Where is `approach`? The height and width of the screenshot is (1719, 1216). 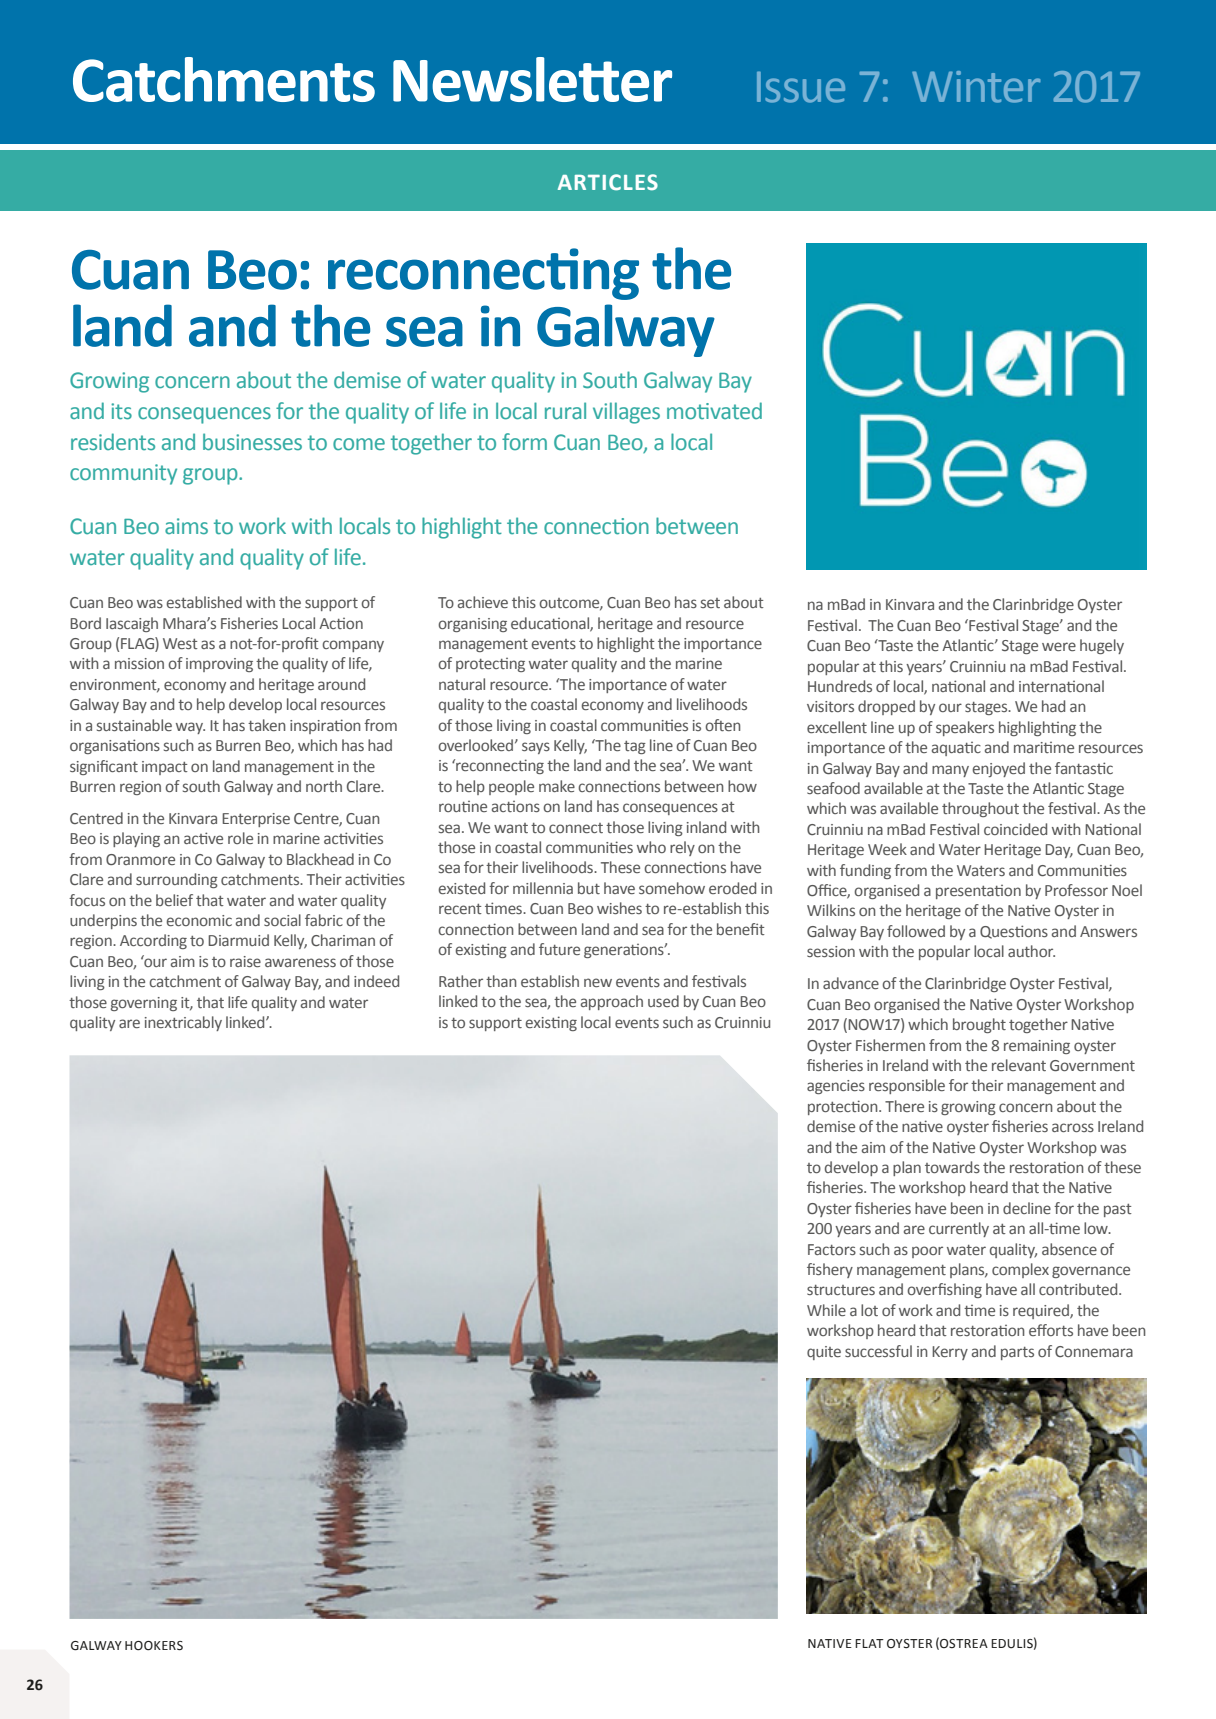
approach is located at coordinates (612, 1002).
